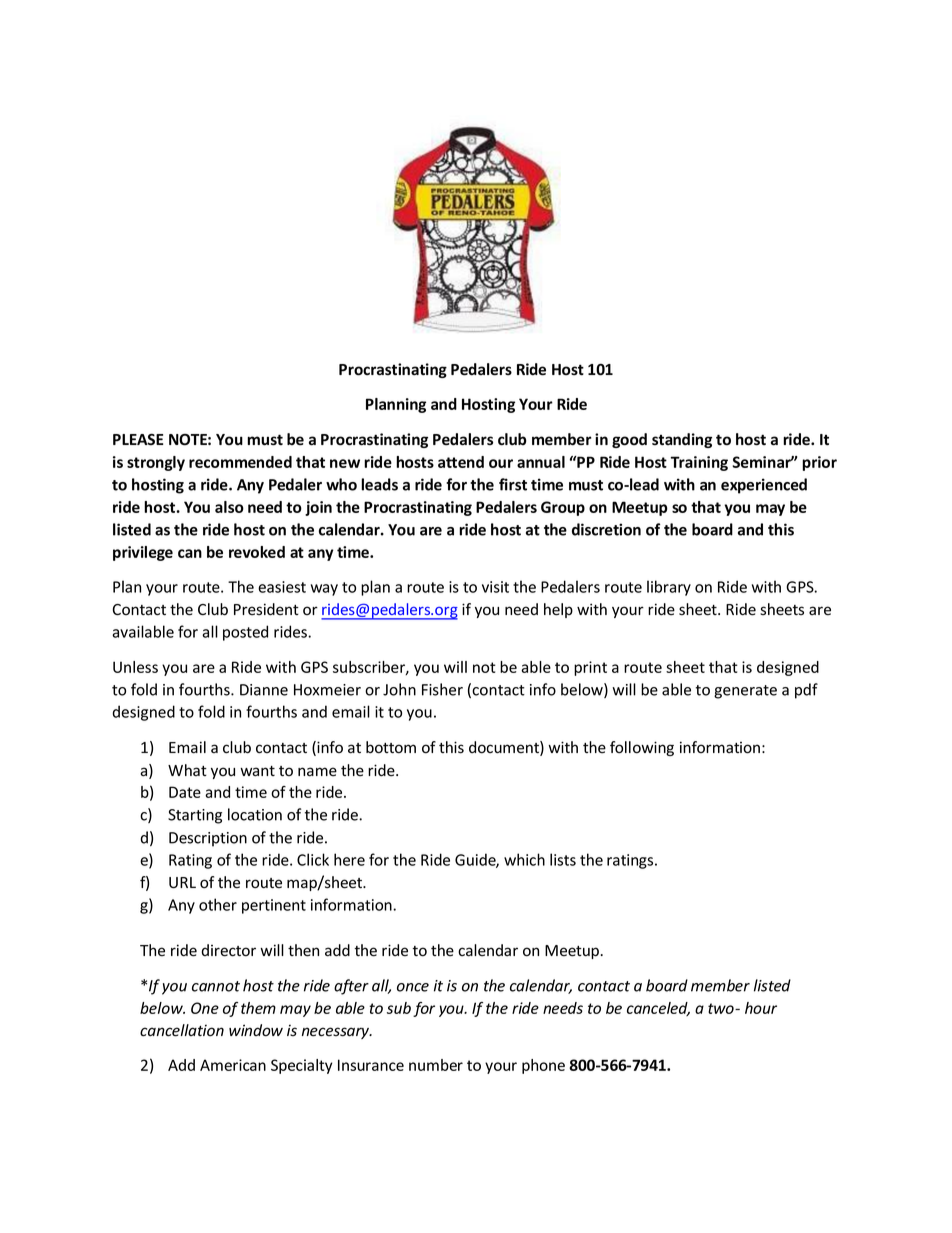  Describe the element at coordinates (524, 859) in the screenshot. I see `which` at that location.
